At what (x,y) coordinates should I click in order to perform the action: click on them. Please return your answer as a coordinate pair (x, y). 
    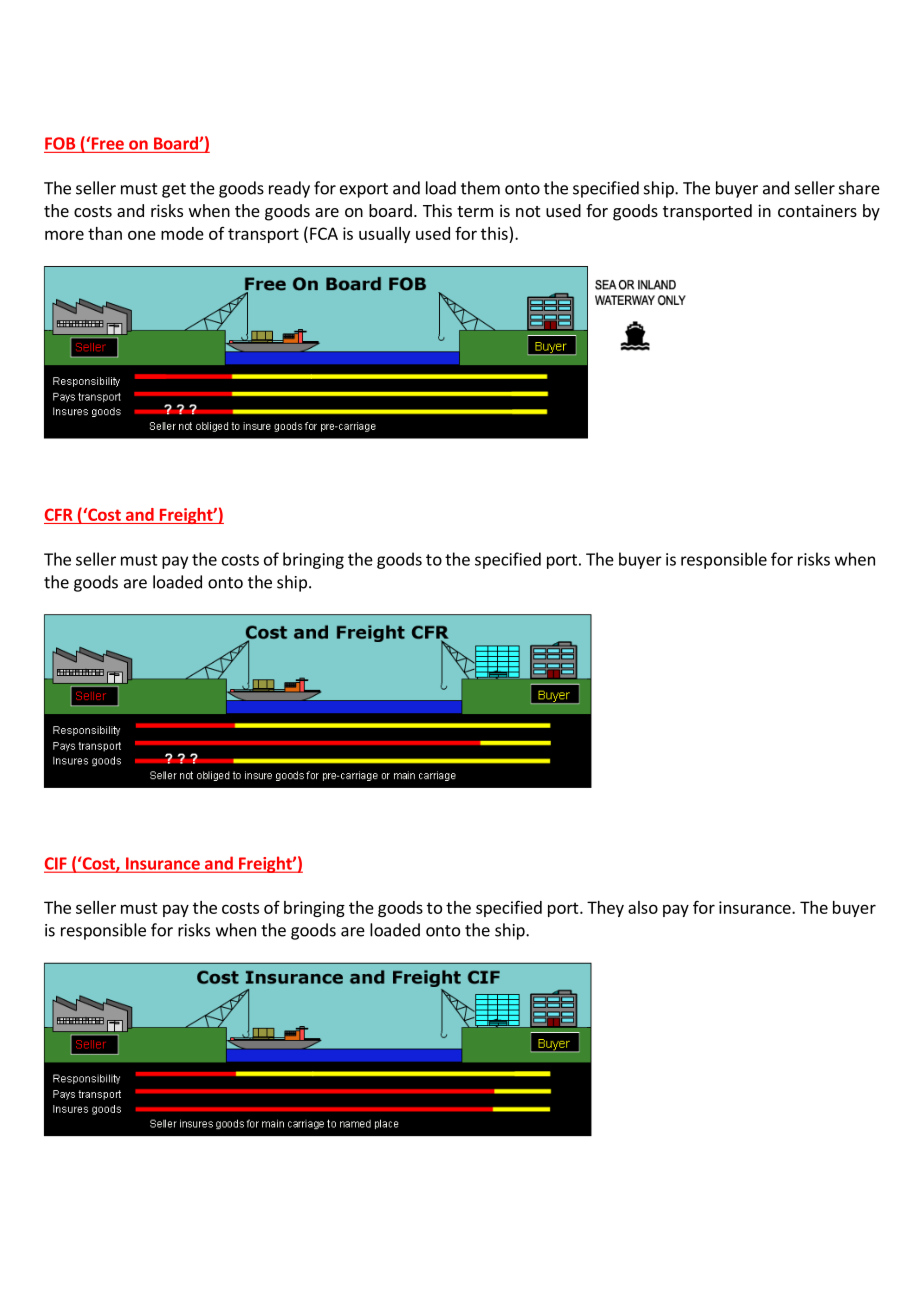
    Looking at the image, I should click on (480, 188).
